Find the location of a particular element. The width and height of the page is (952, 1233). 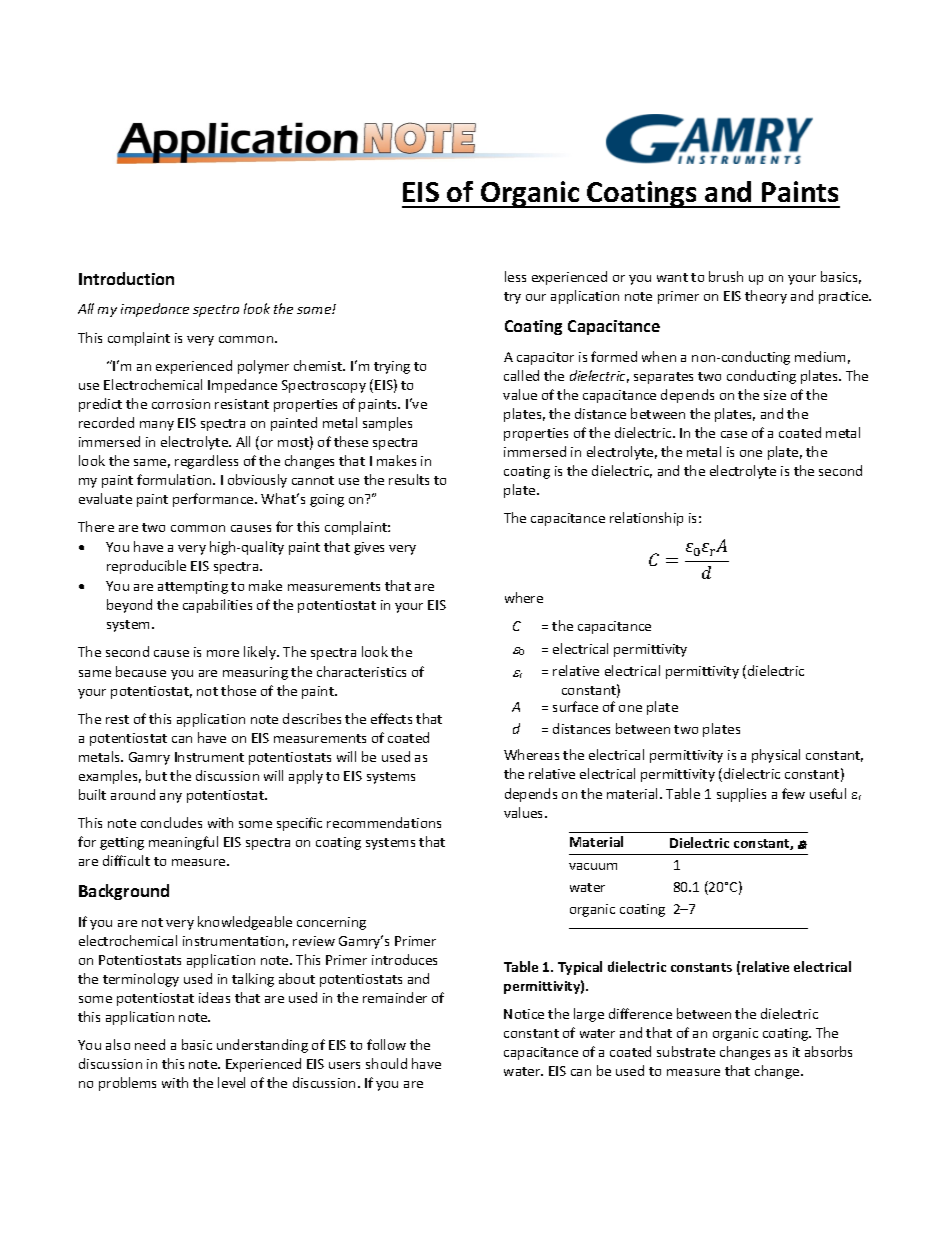

need is located at coordinates (150, 1044).
